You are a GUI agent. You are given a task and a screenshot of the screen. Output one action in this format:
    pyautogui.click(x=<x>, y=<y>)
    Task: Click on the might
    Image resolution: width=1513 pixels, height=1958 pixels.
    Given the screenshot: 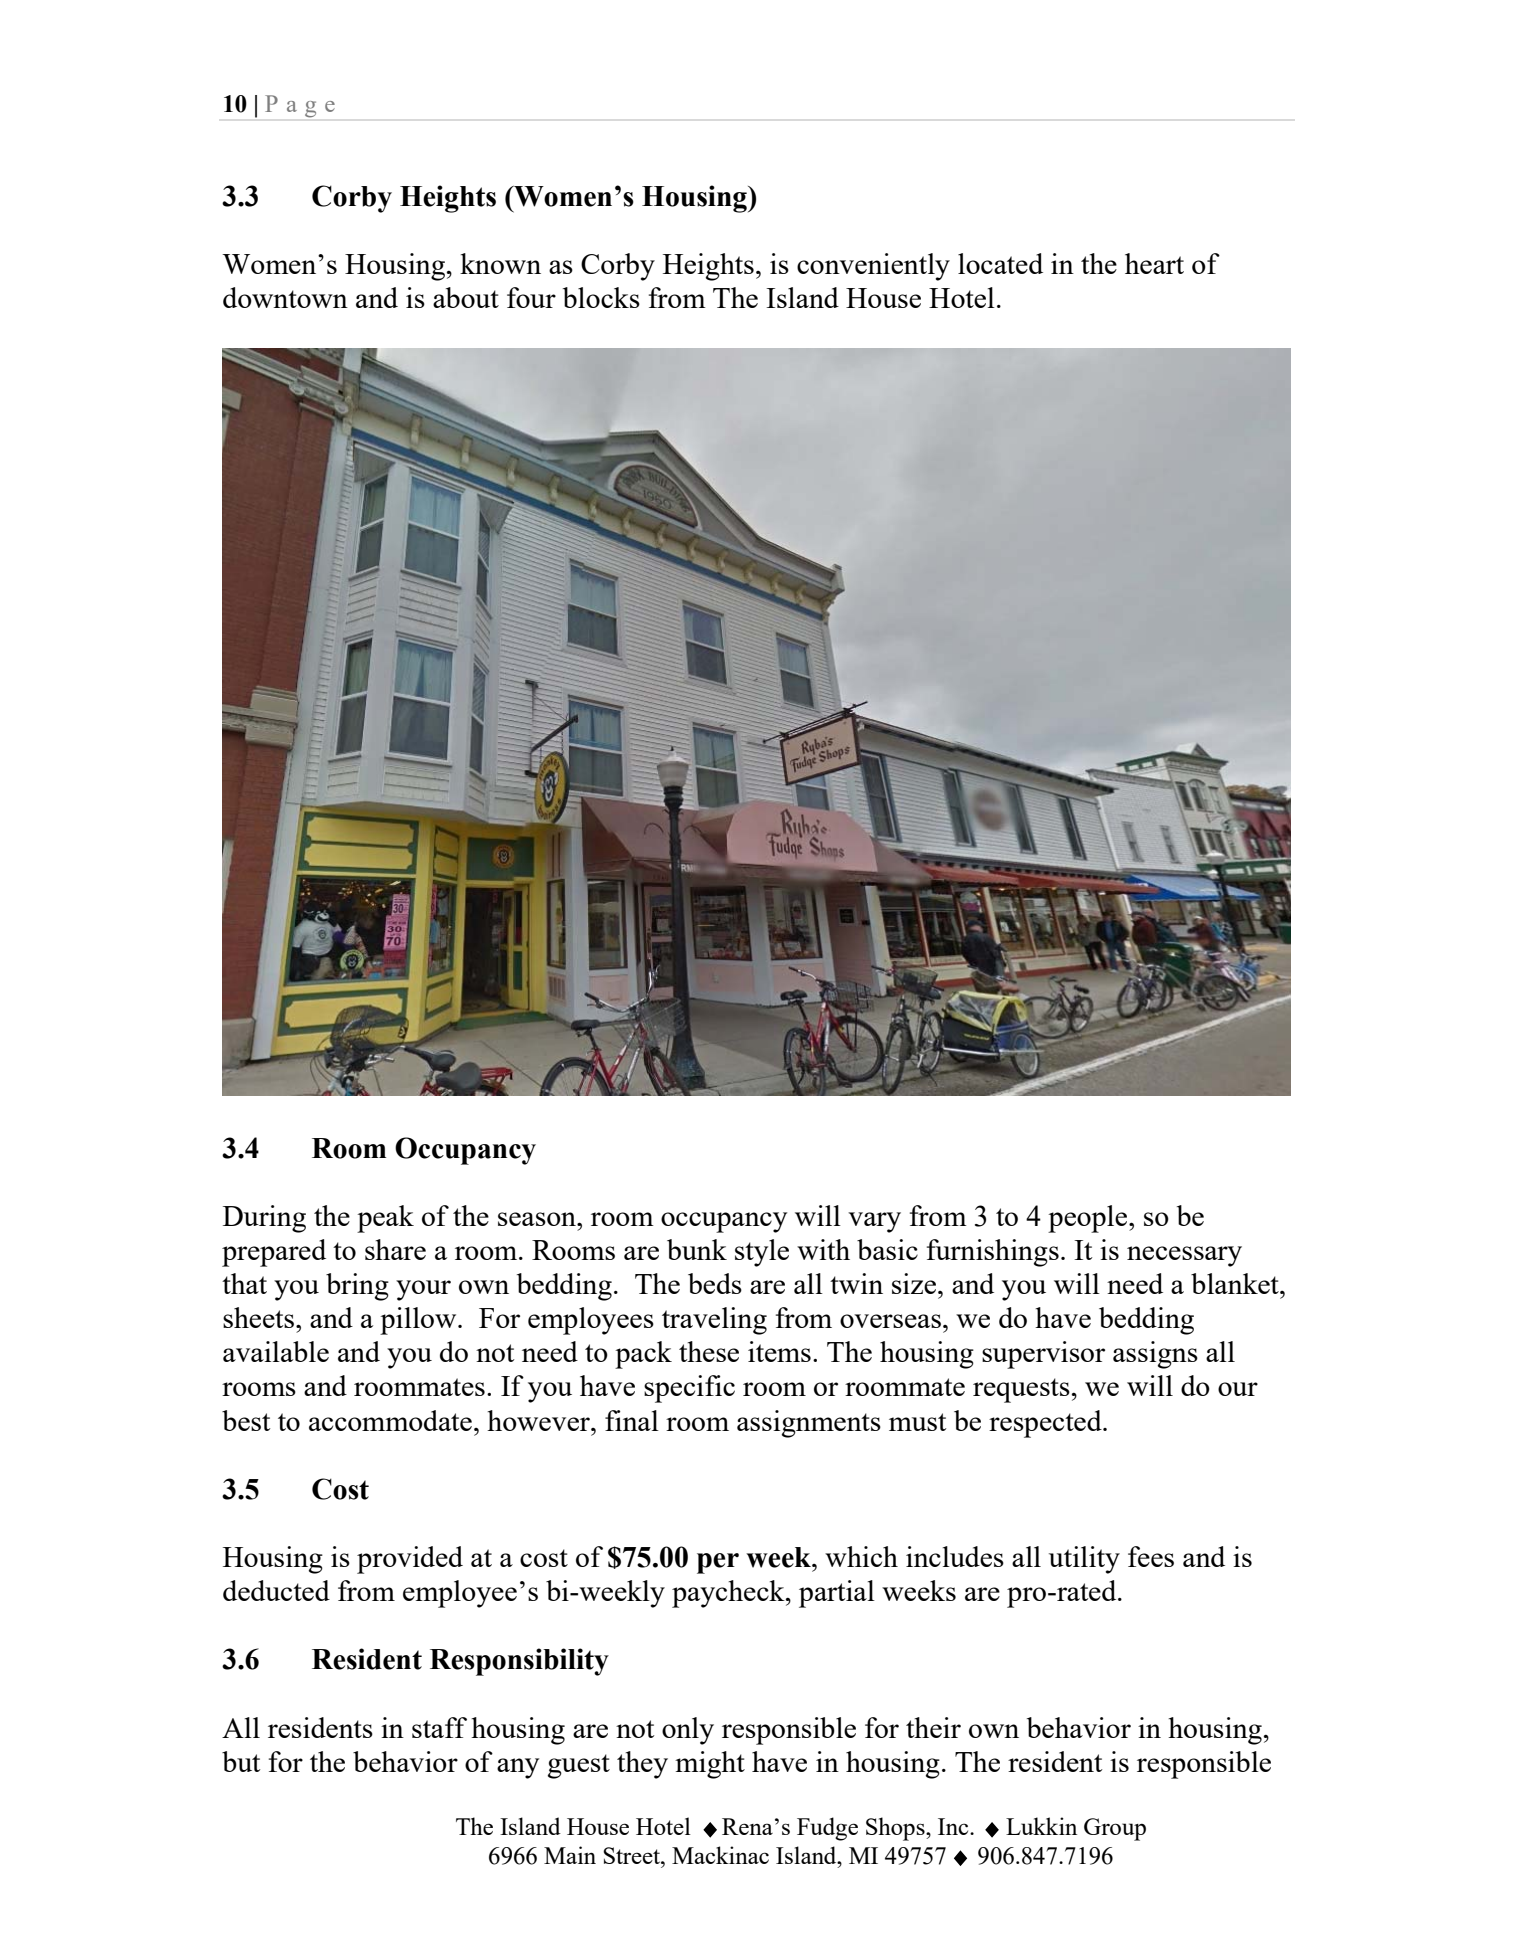 What is the action you would take?
    pyautogui.click(x=710, y=1765)
